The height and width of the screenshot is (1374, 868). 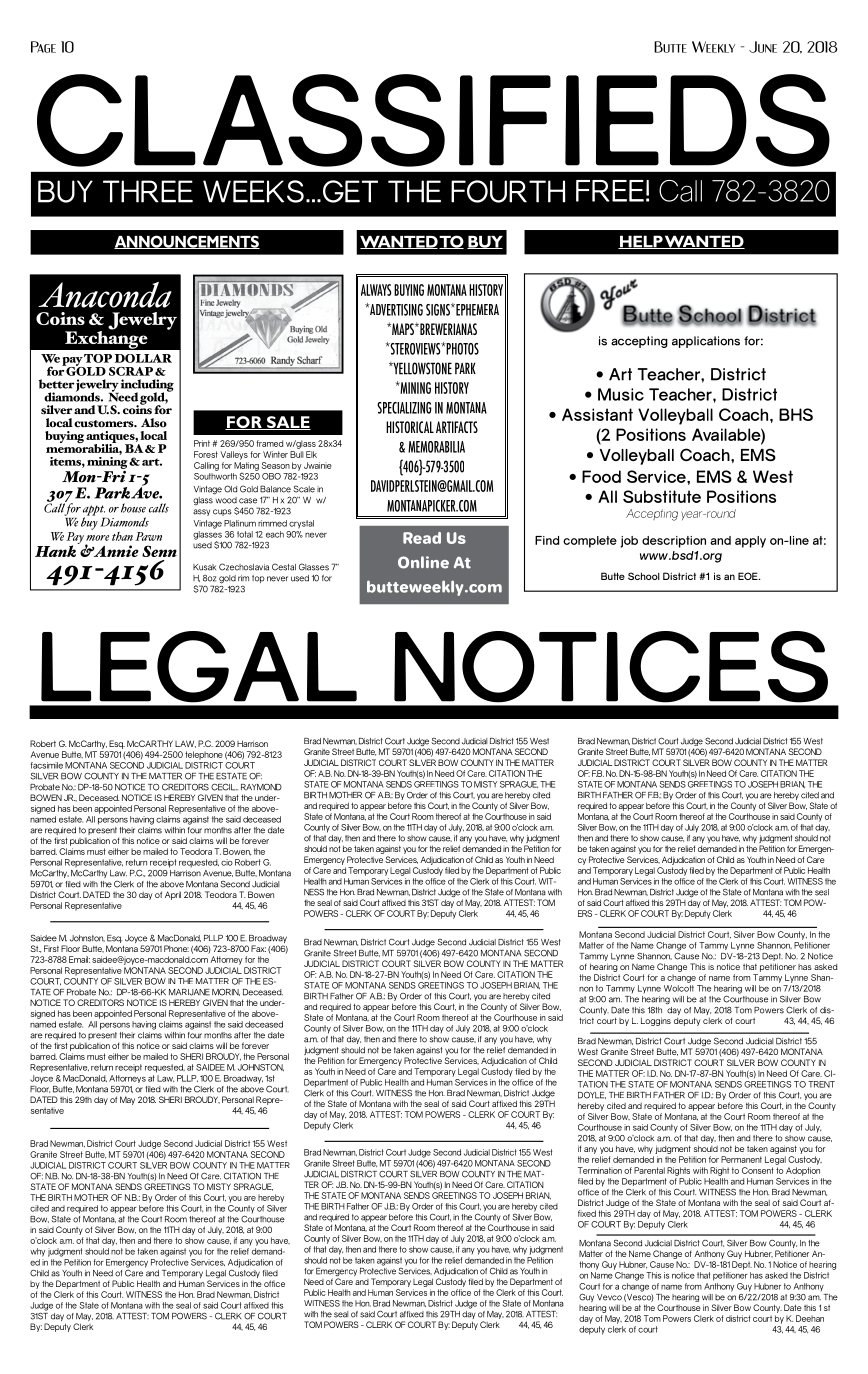 I want to click on DOYLE, so click(x=592, y=1095).
